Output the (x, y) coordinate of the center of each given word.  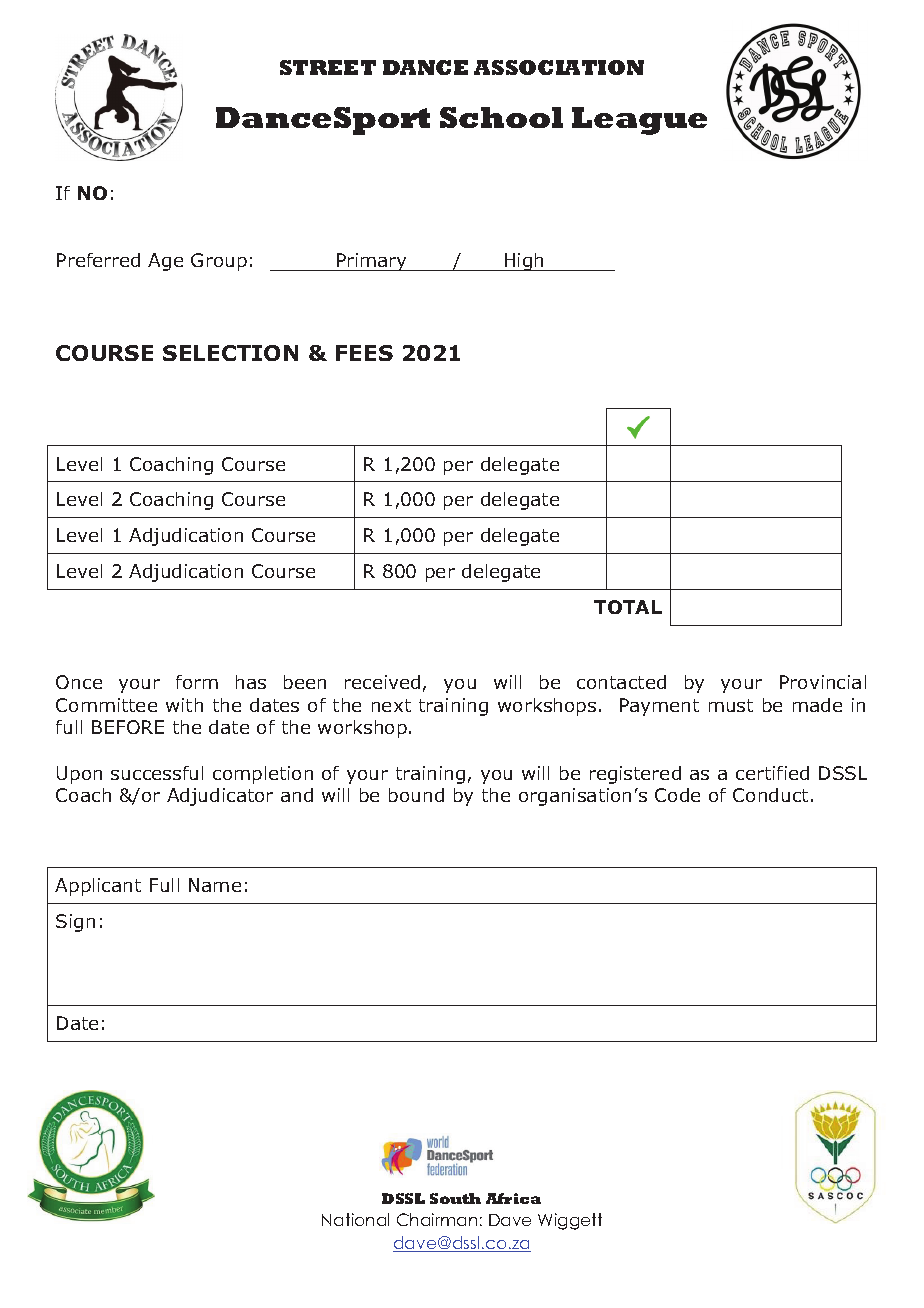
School (501, 117)
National (355, 1219)
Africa (513, 1198)
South (455, 1198)
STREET (328, 67)
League (639, 121)
